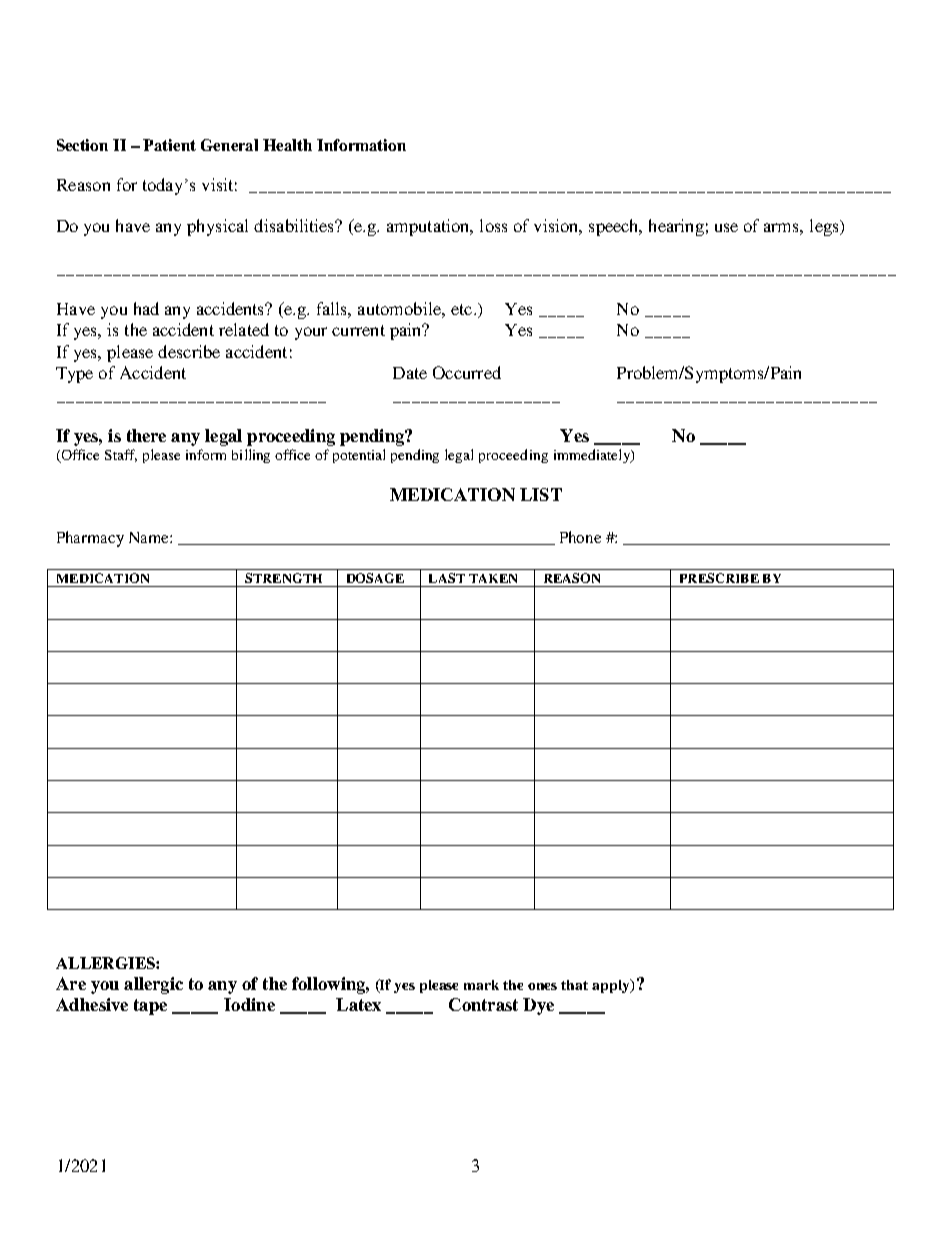 The width and height of the image is (952, 1233). I want to click on Patient, so click(169, 145).
